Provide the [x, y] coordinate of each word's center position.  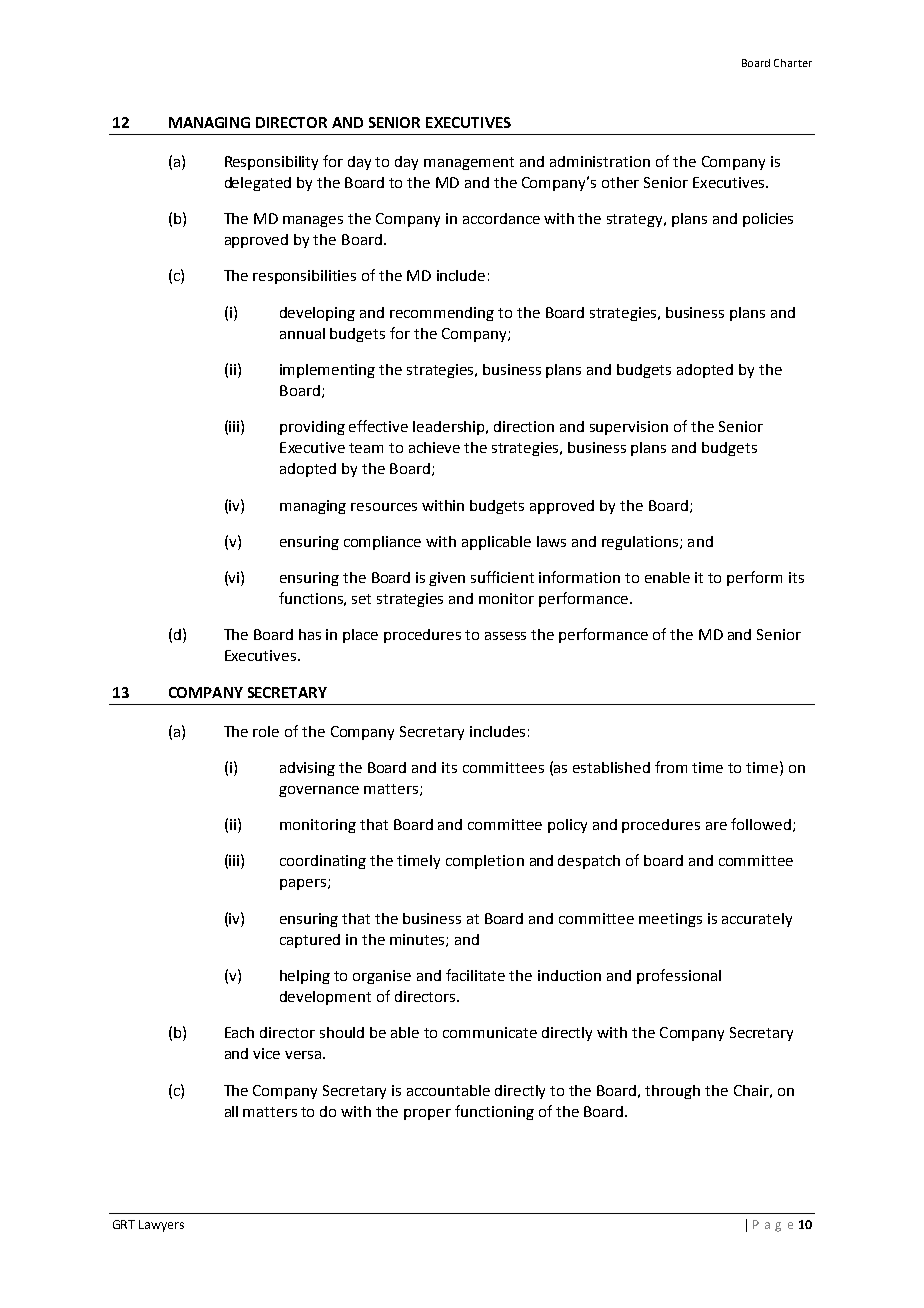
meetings [670, 920]
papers [303, 884]
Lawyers [161, 1226]
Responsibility [271, 163]
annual [302, 333]
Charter [793, 63]
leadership [450, 428]
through [672, 1092]
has [310, 634]
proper [427, 1114]
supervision [629, 428]
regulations [641, 543]
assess [505, 636]
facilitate [475, 975]
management [469, 163]
